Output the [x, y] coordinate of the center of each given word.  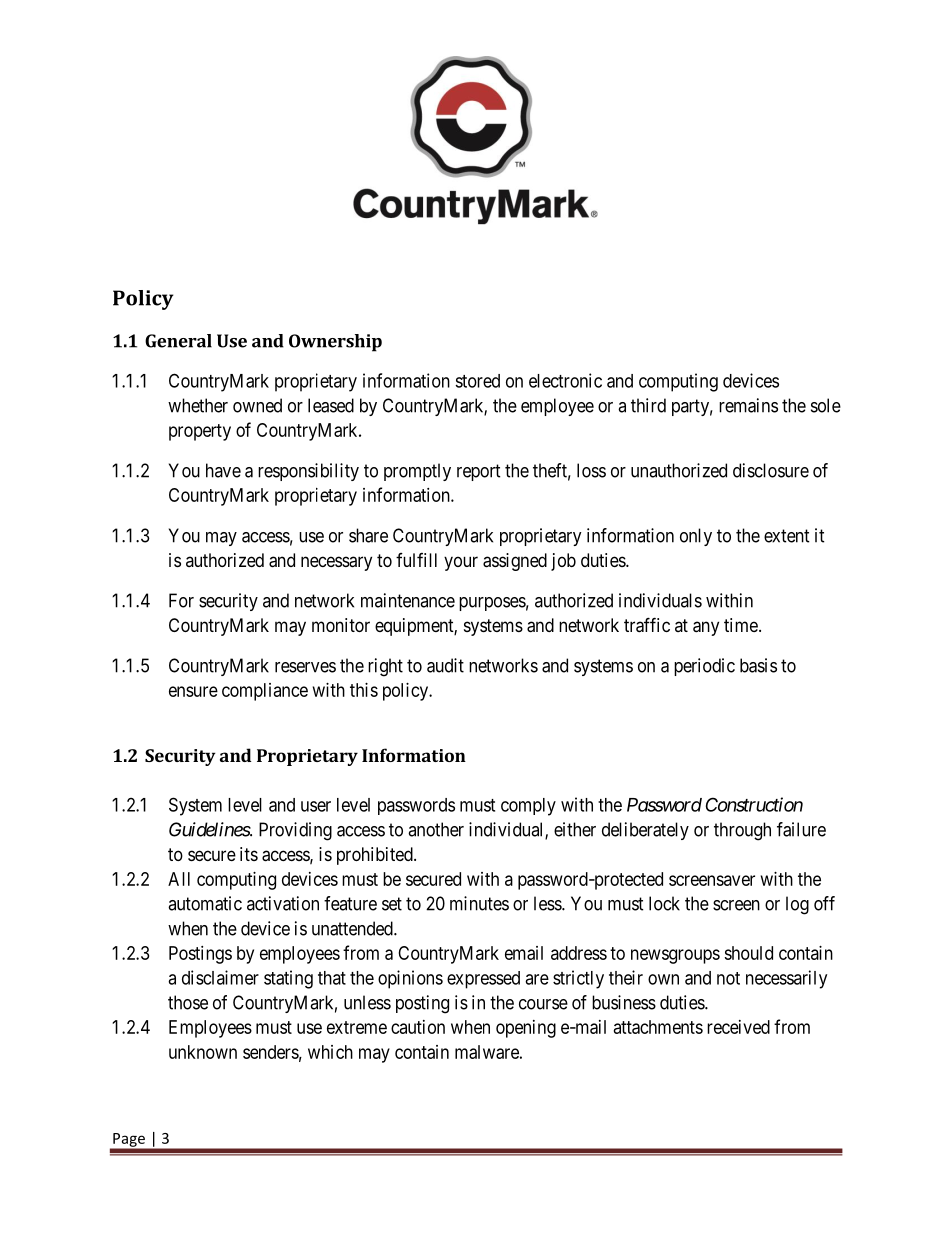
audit [445, 665]
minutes [479, 903]
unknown [203, 1052]
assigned [515, 562]
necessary [336, 563]
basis [758, 665]
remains [748, 405]
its [249, 854]
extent [787, 536]
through [742, 831]
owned [257, 405]
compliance [265, 692]
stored [477, 381]
